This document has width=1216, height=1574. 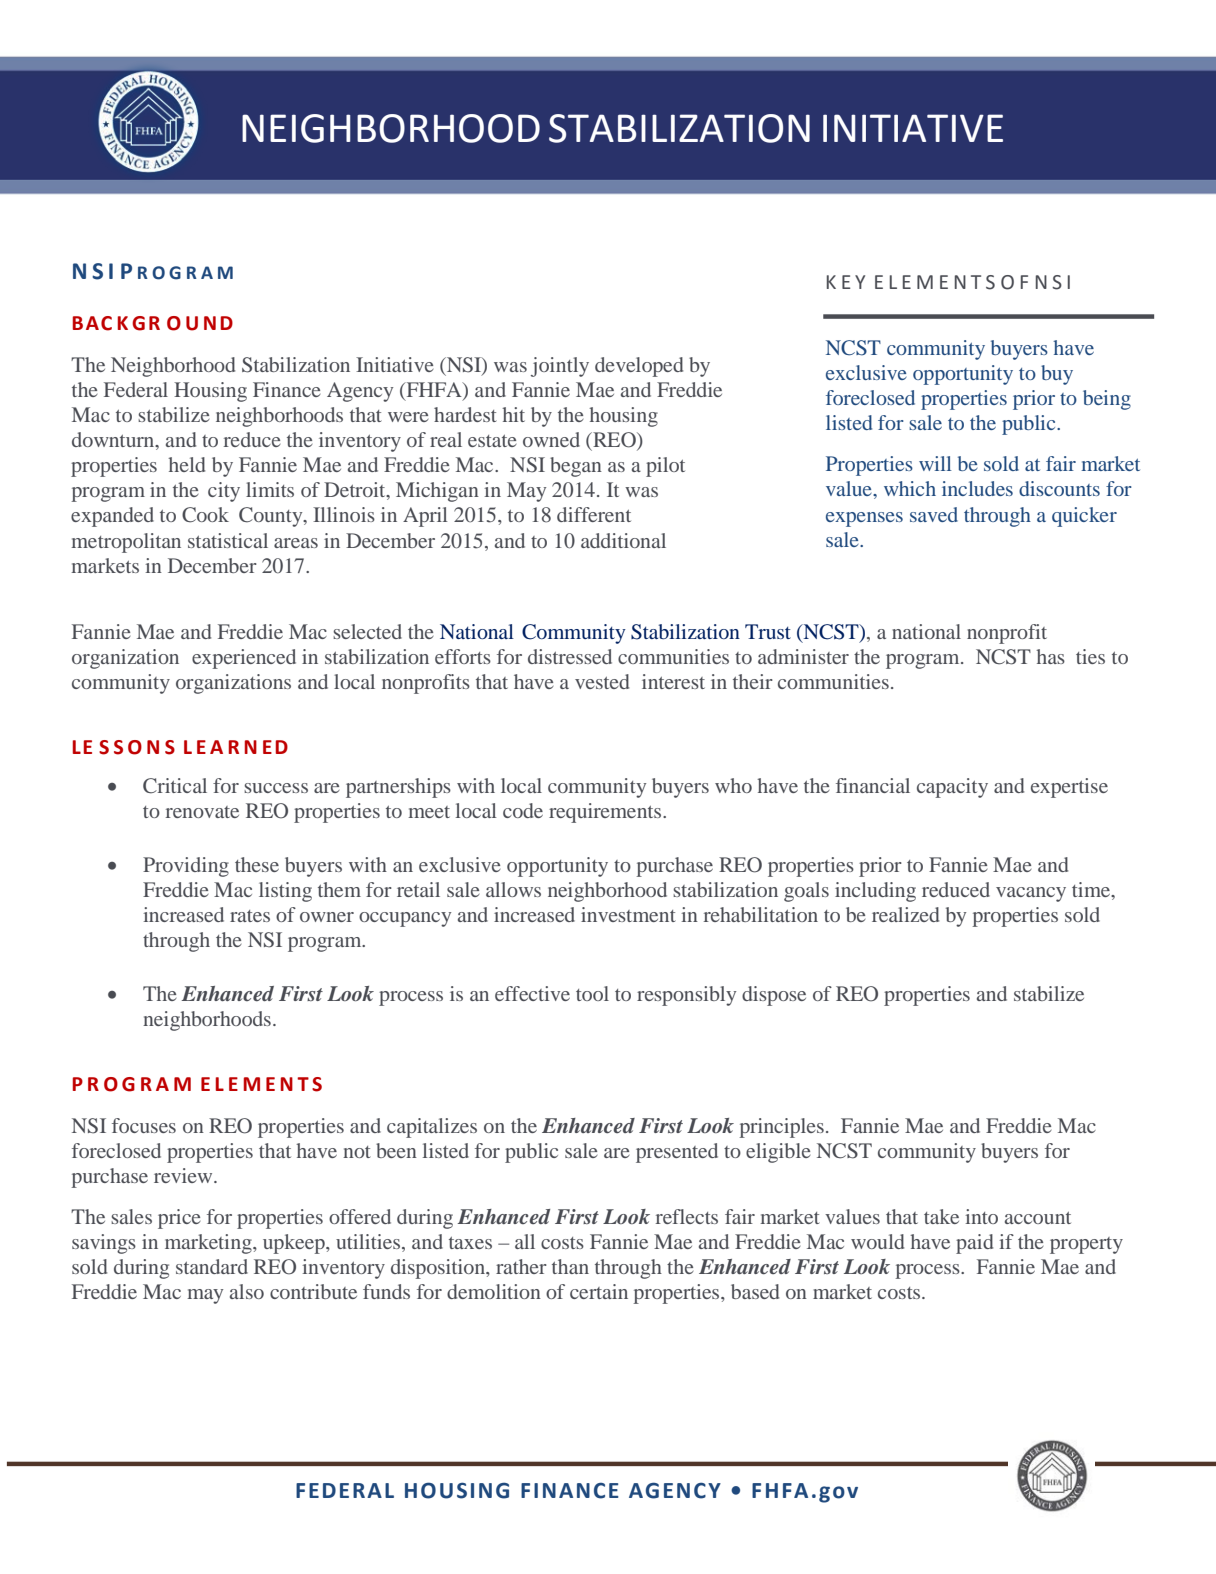 What do you see at coordinates (1069, 788) in the document?
I see `expertise` at bounding box center [1069, 788].
